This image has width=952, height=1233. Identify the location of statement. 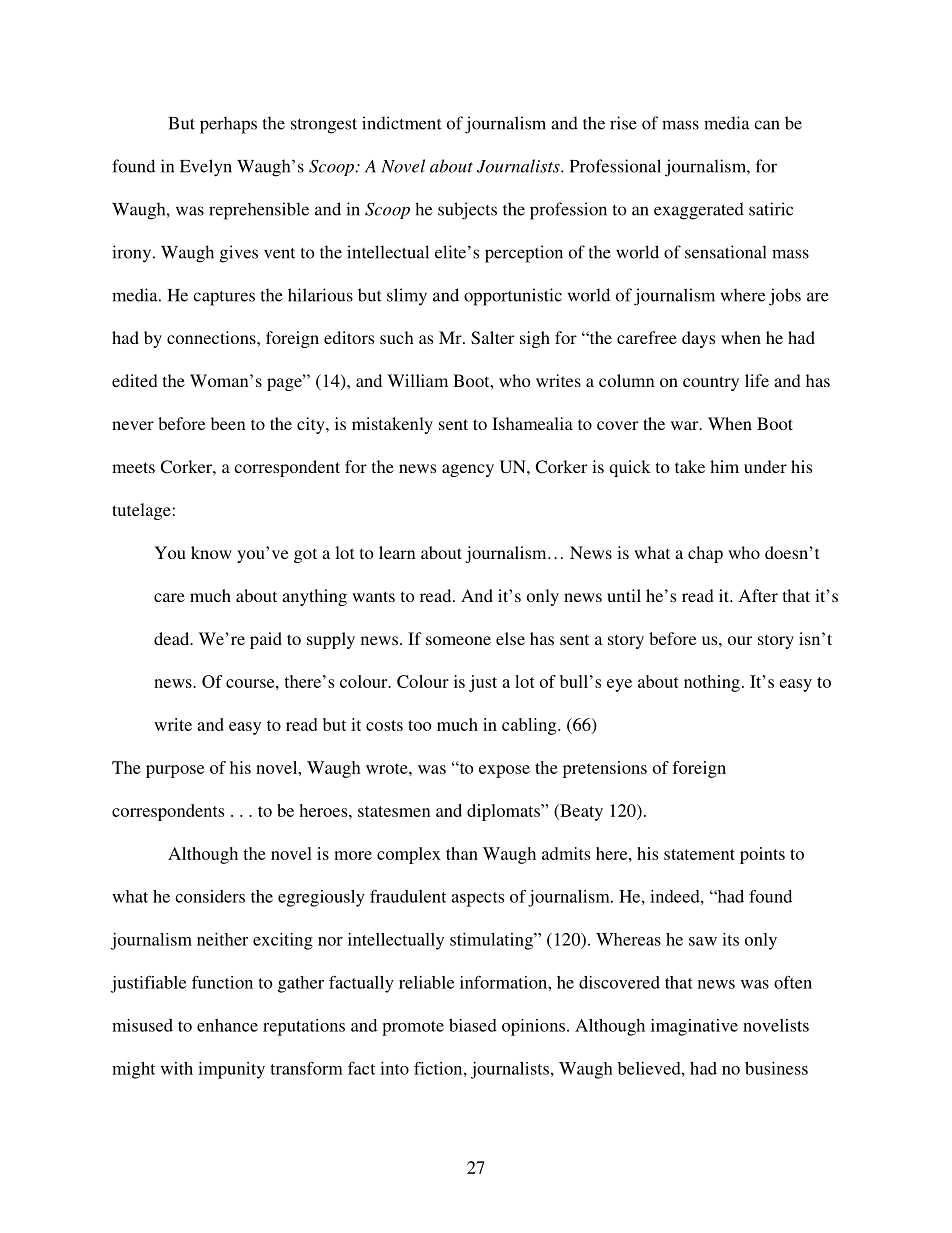
(699, 854).
